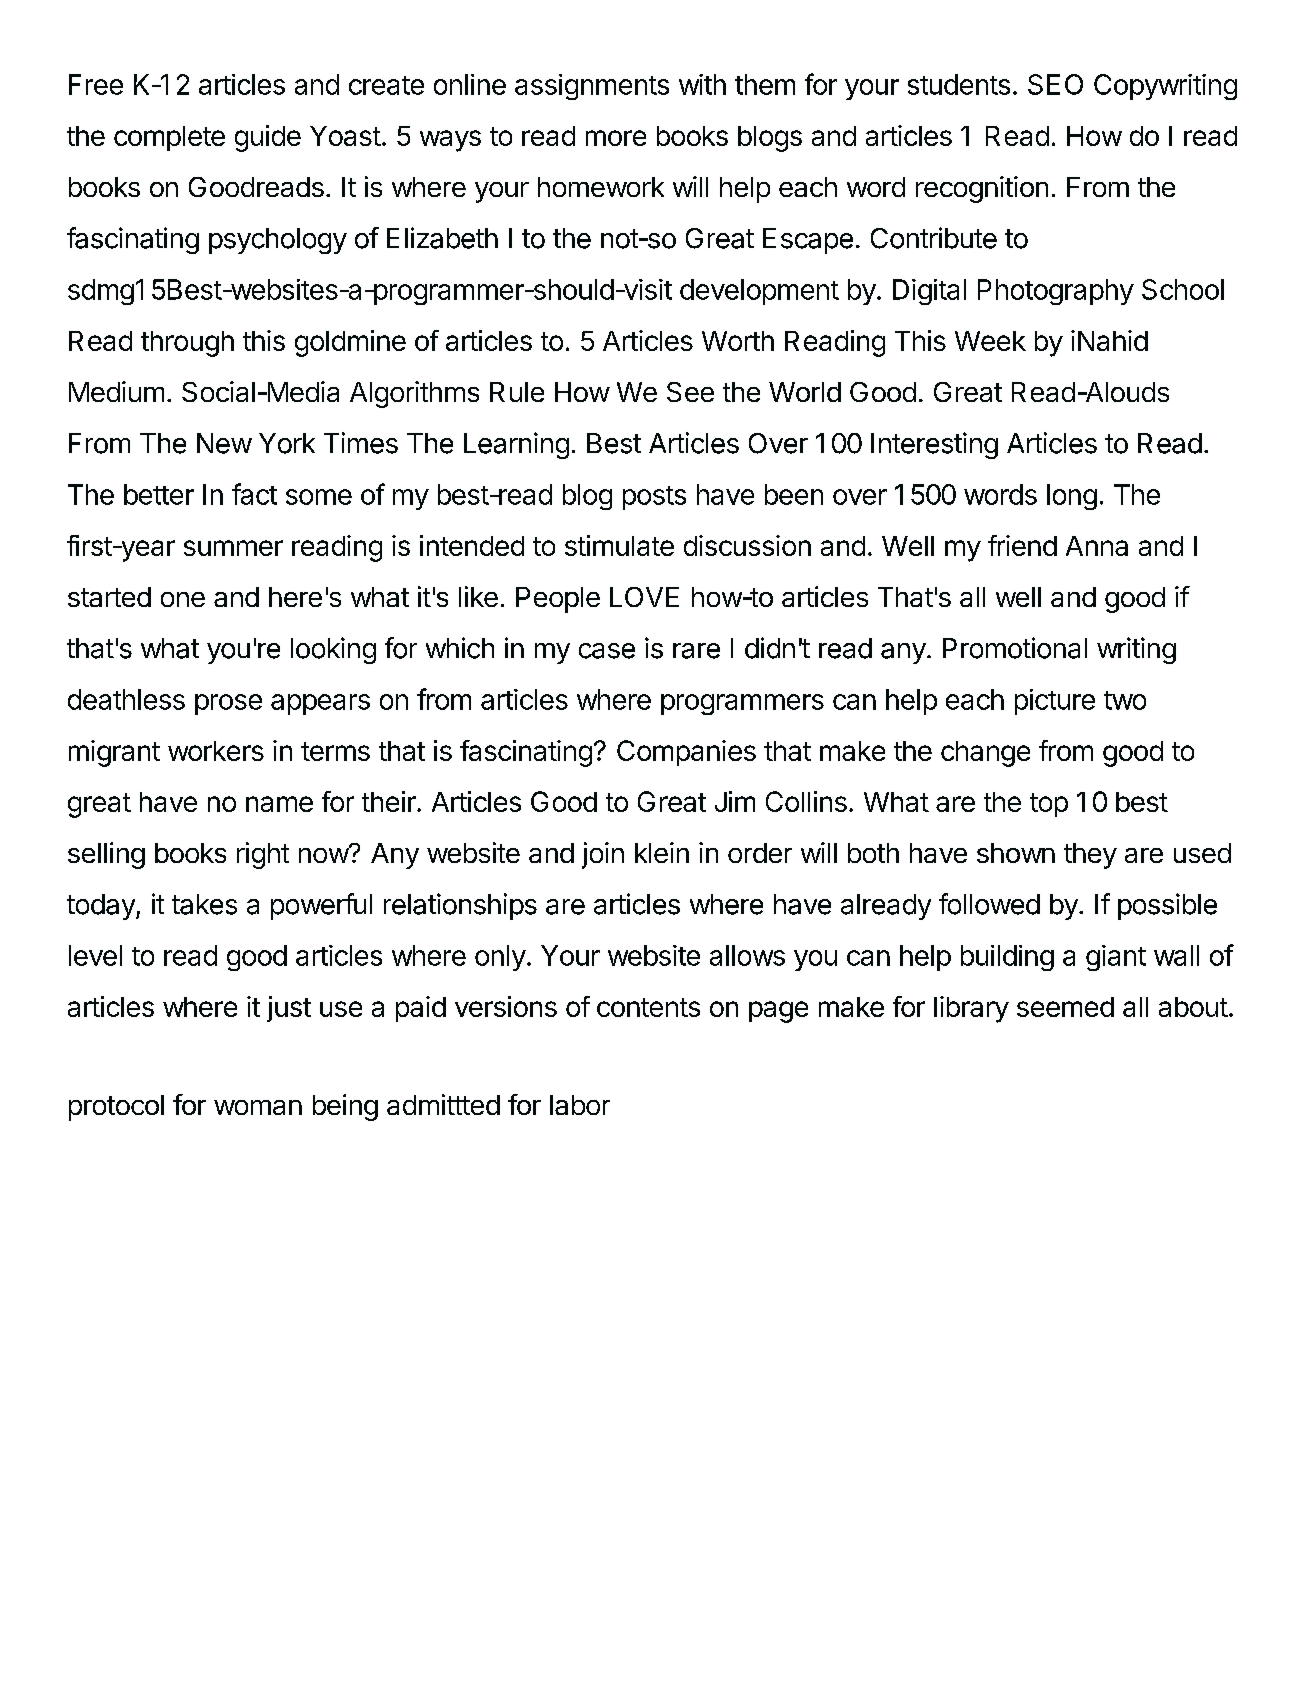 The width and height of the screenshot is (1307, 1691). Describe the element at coordinates (268, 138) in the screenshot. I see `guide` at that location.
